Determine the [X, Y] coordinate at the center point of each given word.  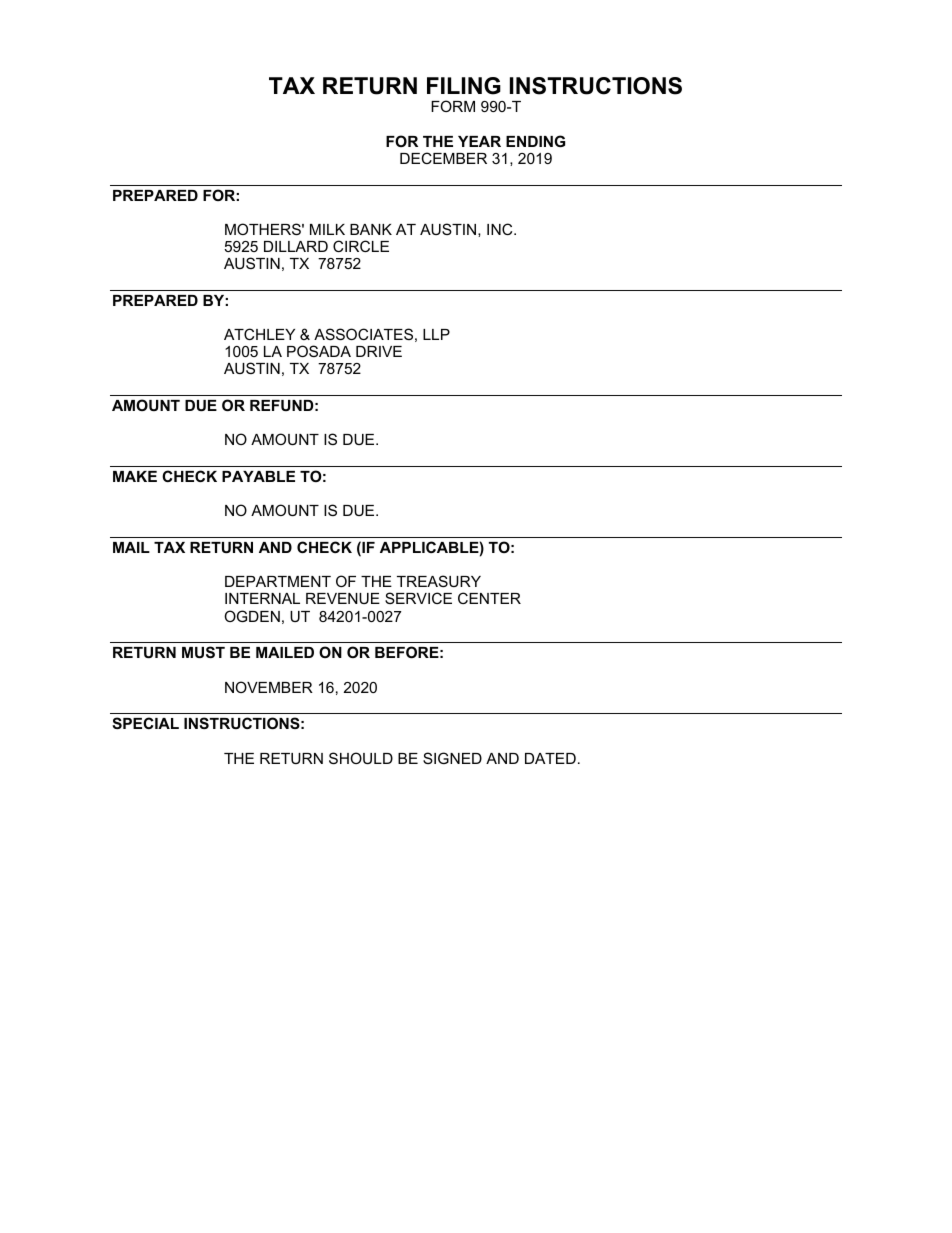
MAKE [135, 476]
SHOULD [361, 758]
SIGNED [452, 758]
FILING [464, 86]
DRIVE [379, 351]
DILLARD [296, 246]
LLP [436, 334]
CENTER [489, 598]
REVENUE [343, 598]
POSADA [319, 351]
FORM [453, 106]
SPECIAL [145, 723]
